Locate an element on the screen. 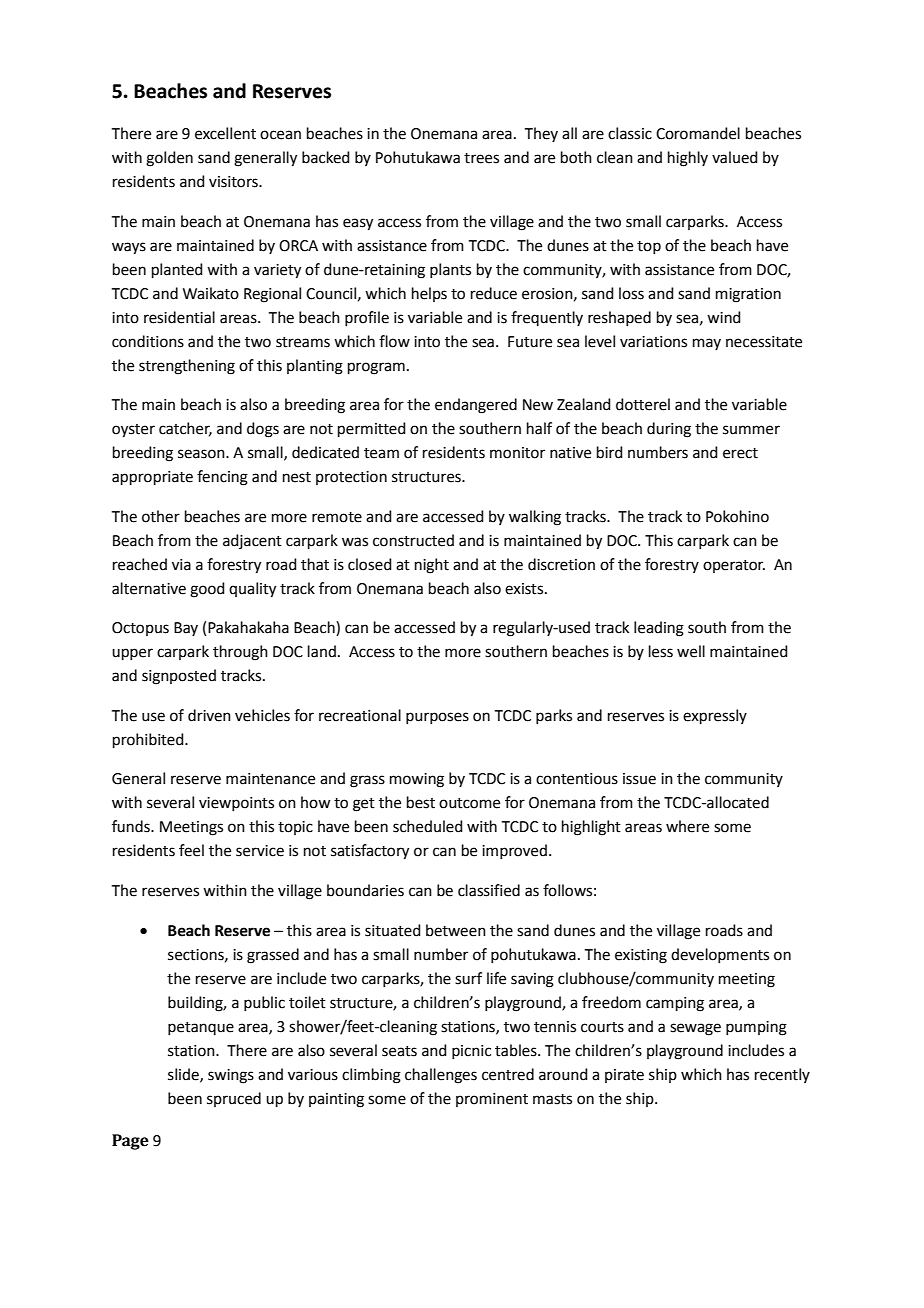  exists is located at coordinates (525, 589).
